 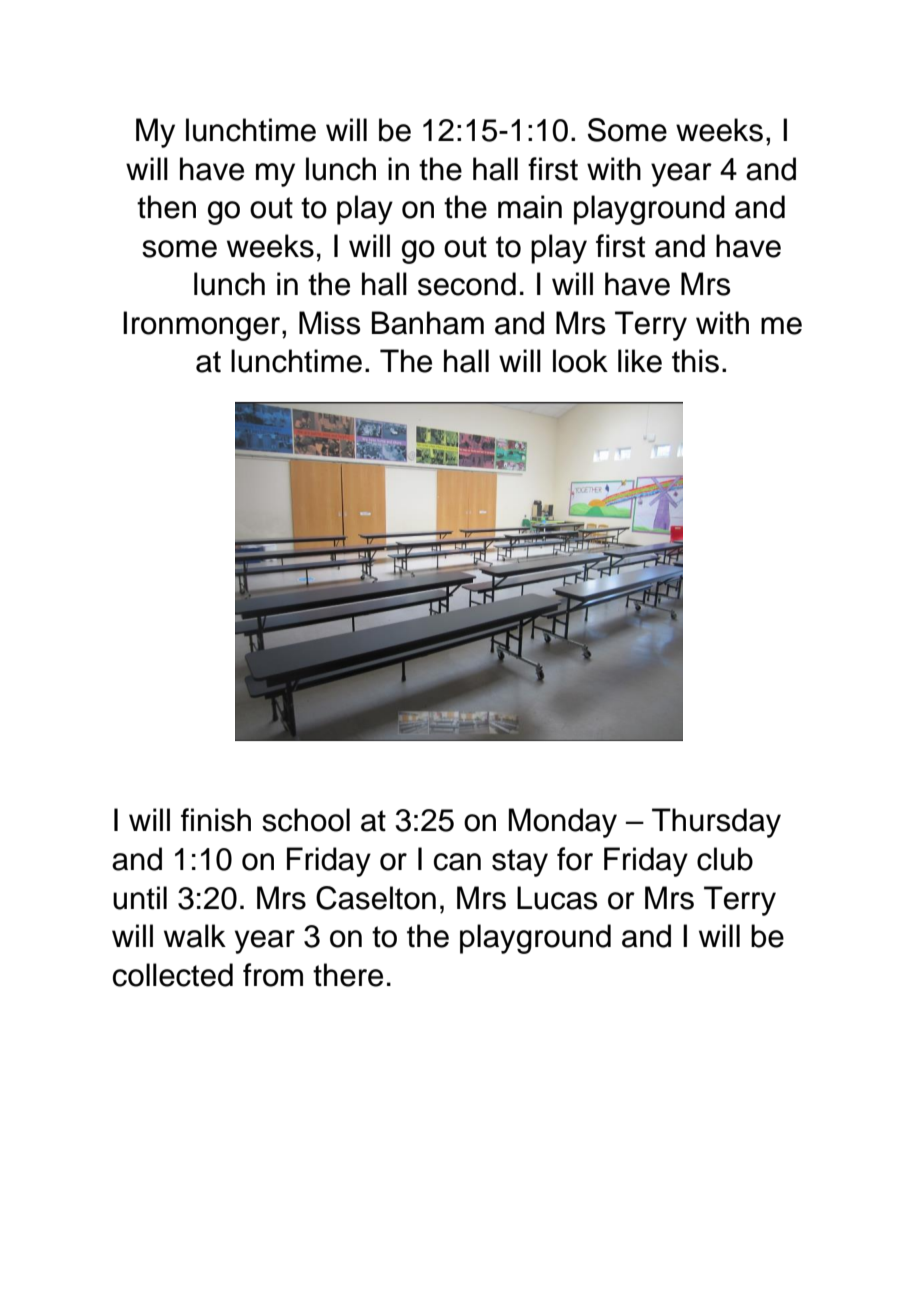 I want to click on like, so click(x=640, y=361).
